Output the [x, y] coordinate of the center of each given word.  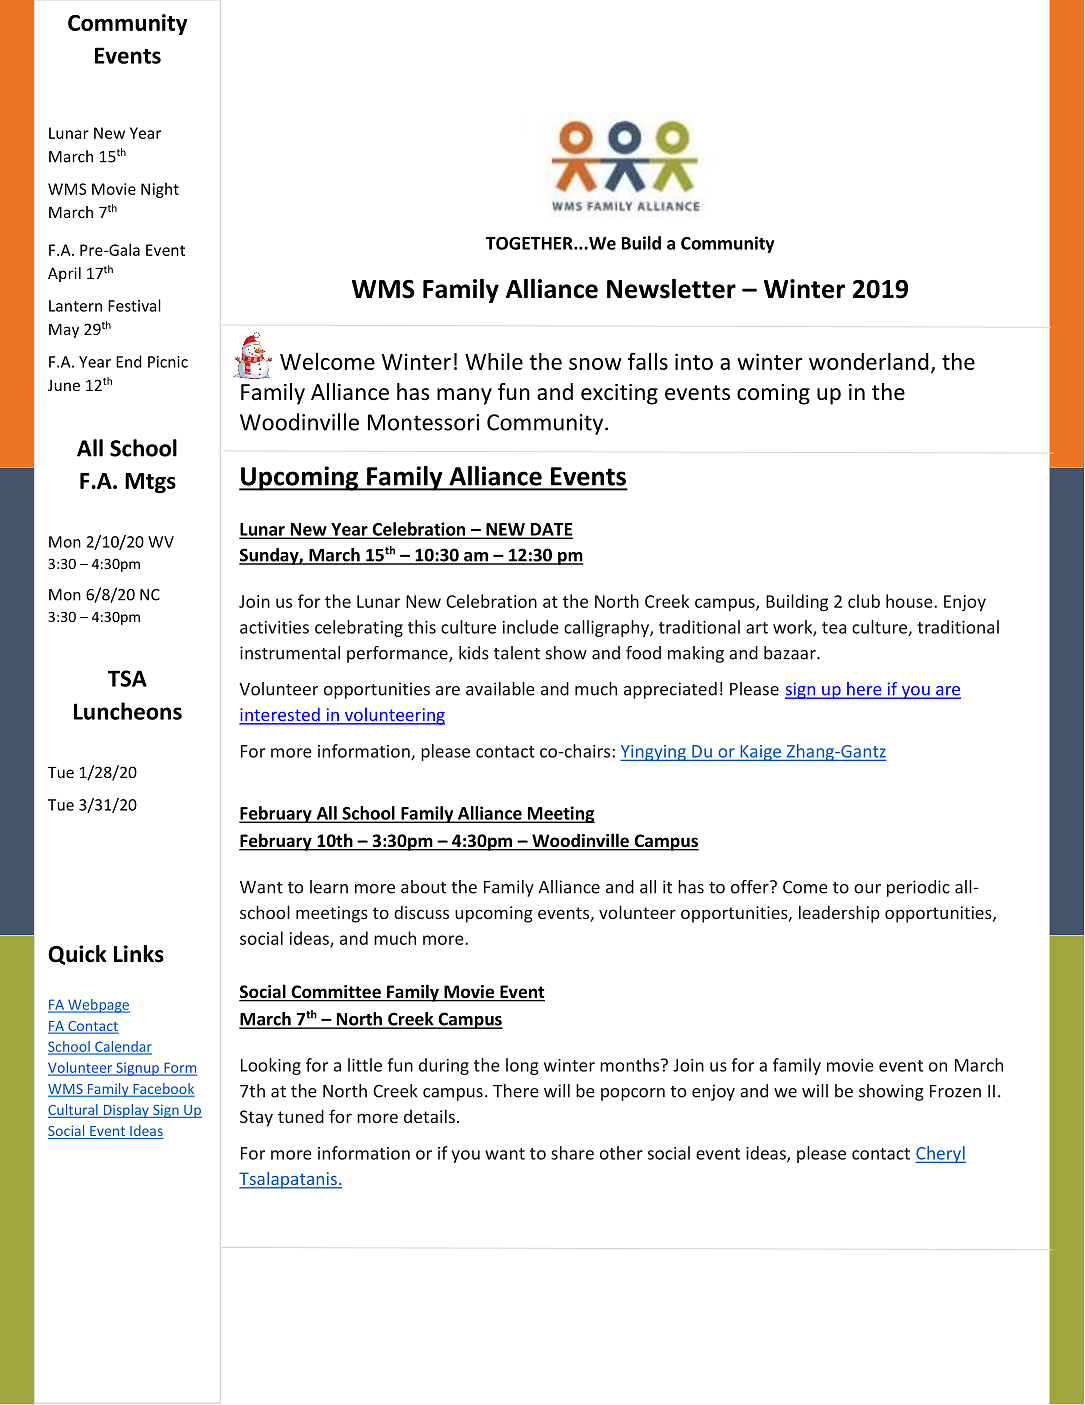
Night [160, 190]
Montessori [423, 422]
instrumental [290, 653]
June [64, 385]
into [694, 361]
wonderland [869, 361]
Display [126, 1111]
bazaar [791, 653]
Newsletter [671, 288]
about [423, 887]
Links [139, 954]
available [500, 689]
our [867, 889]
